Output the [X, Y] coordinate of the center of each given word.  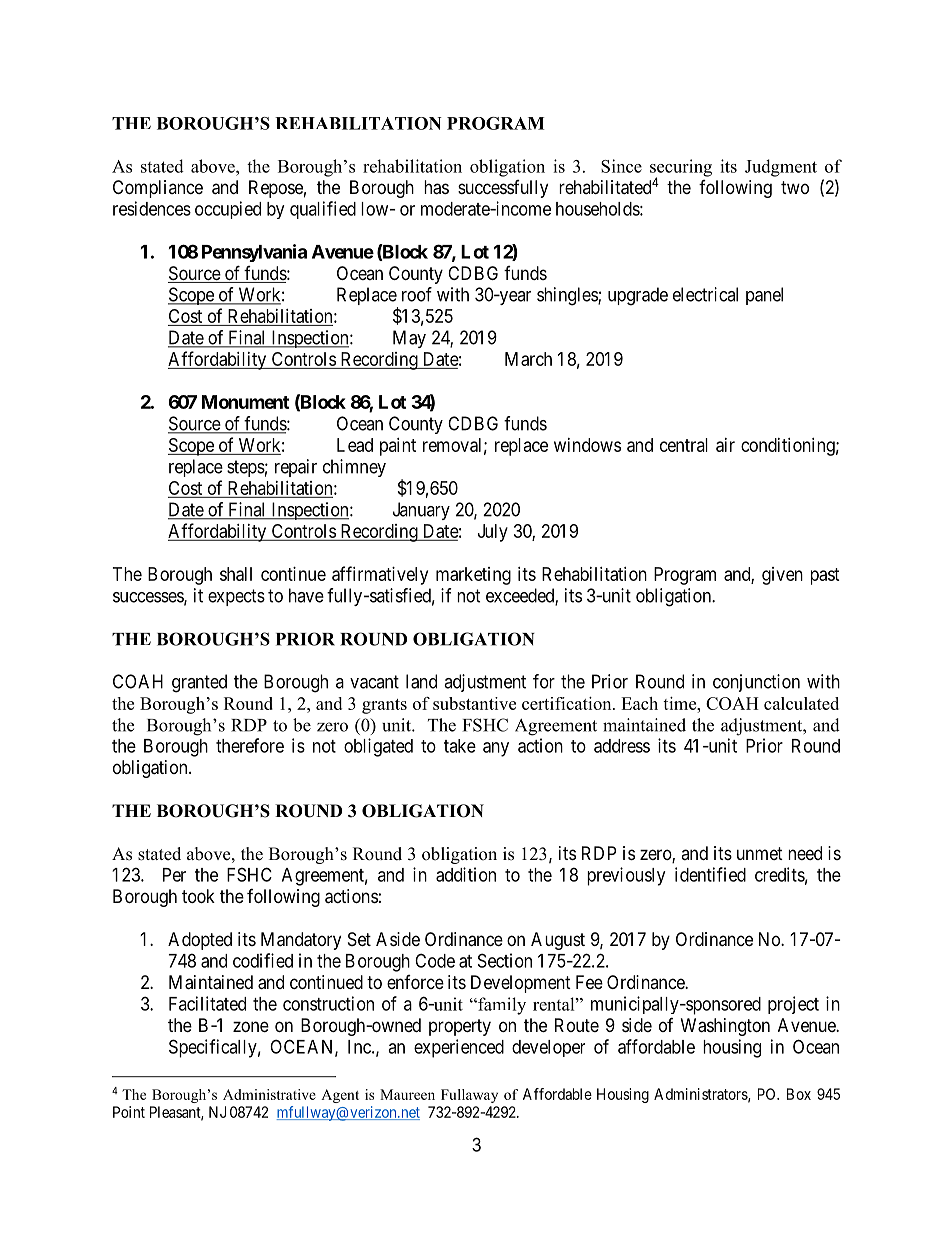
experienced [459, 1048]
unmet [760, 853]
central [684, 445]
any [496, 749]
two [795, 187]
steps [246, 468]
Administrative [269, 1094]
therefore [250, 745]
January [421, 511]
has [436, 187]
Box [799, 1094]
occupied [228, 210]
